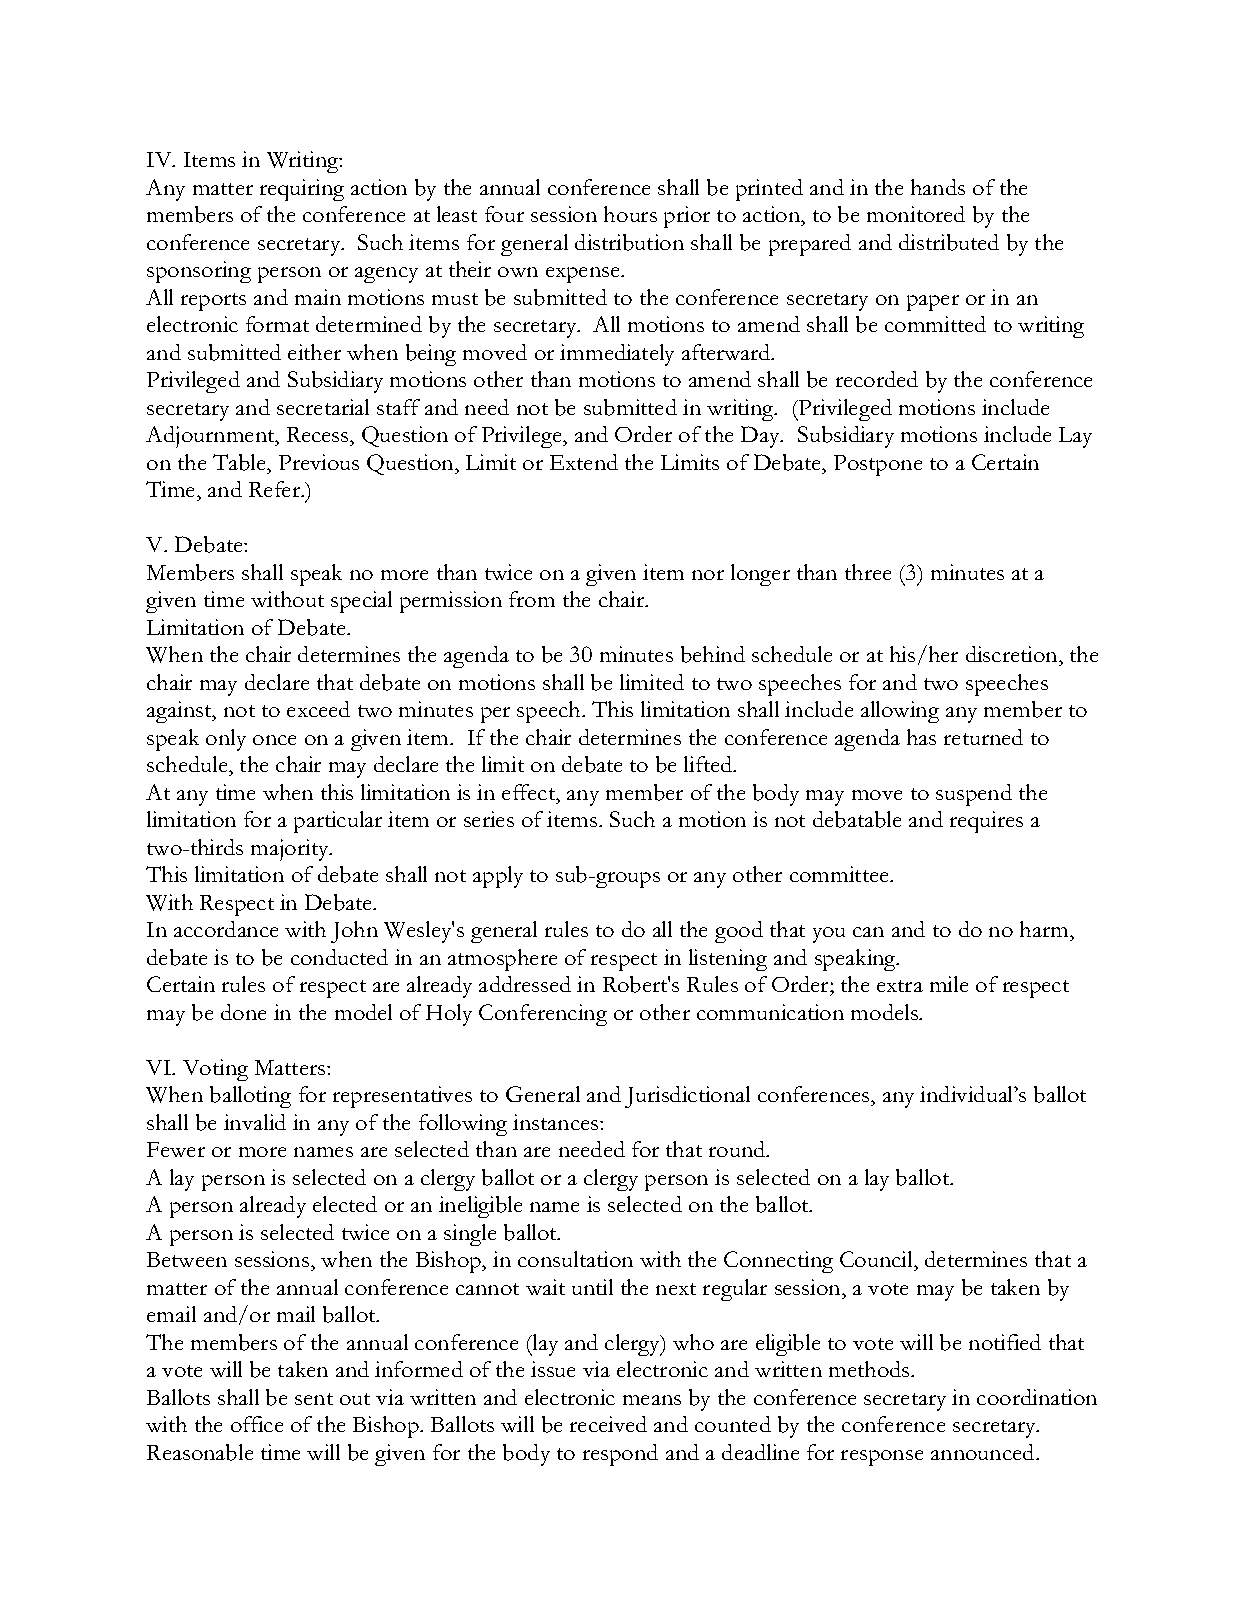 This screenshot has height=1613, width=1246. Describe the element at coordinates (949, 984) in the screenshot. I see `mile` at that location.
